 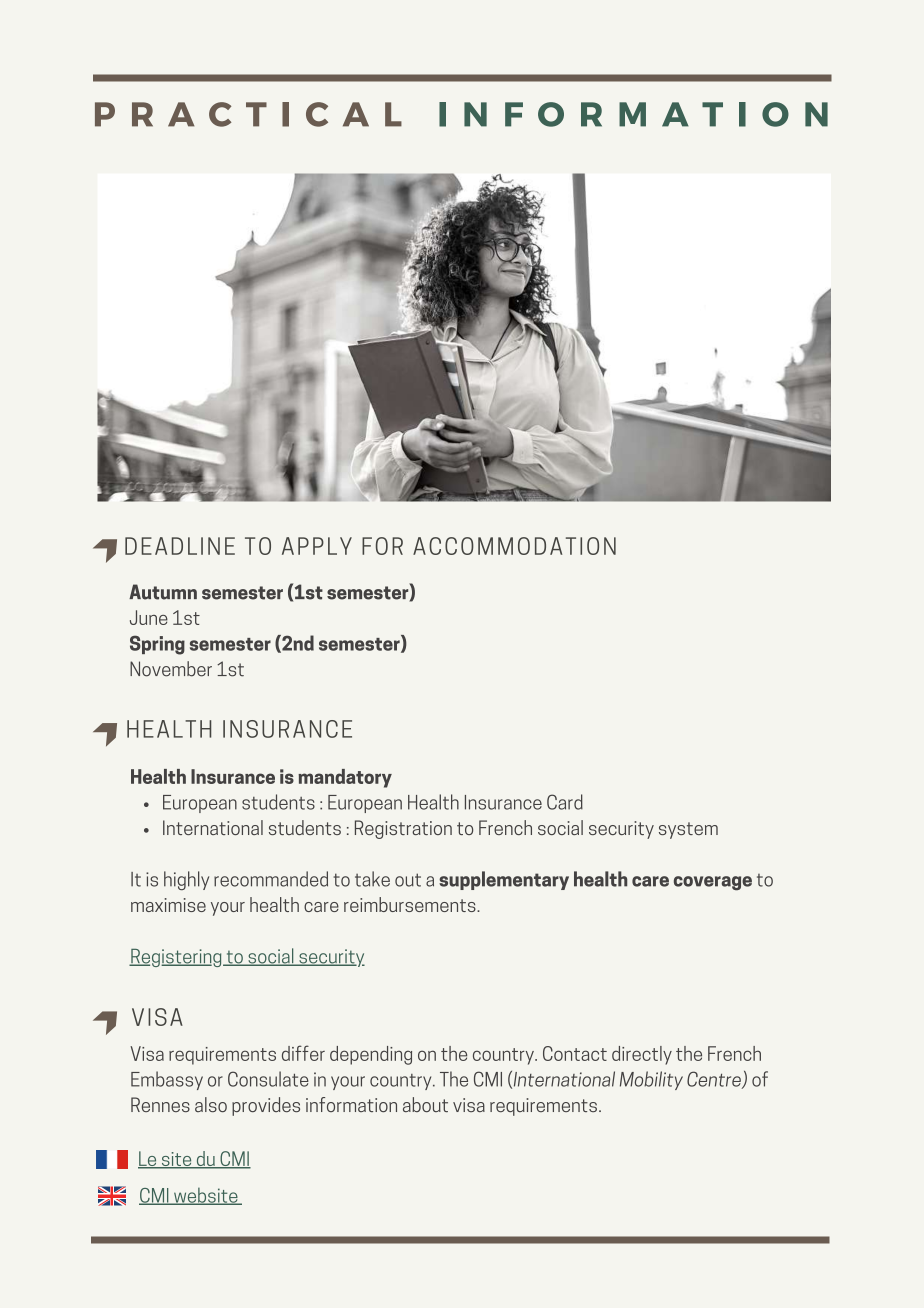 I want to click on coverage, so click(x=713, y=883).
